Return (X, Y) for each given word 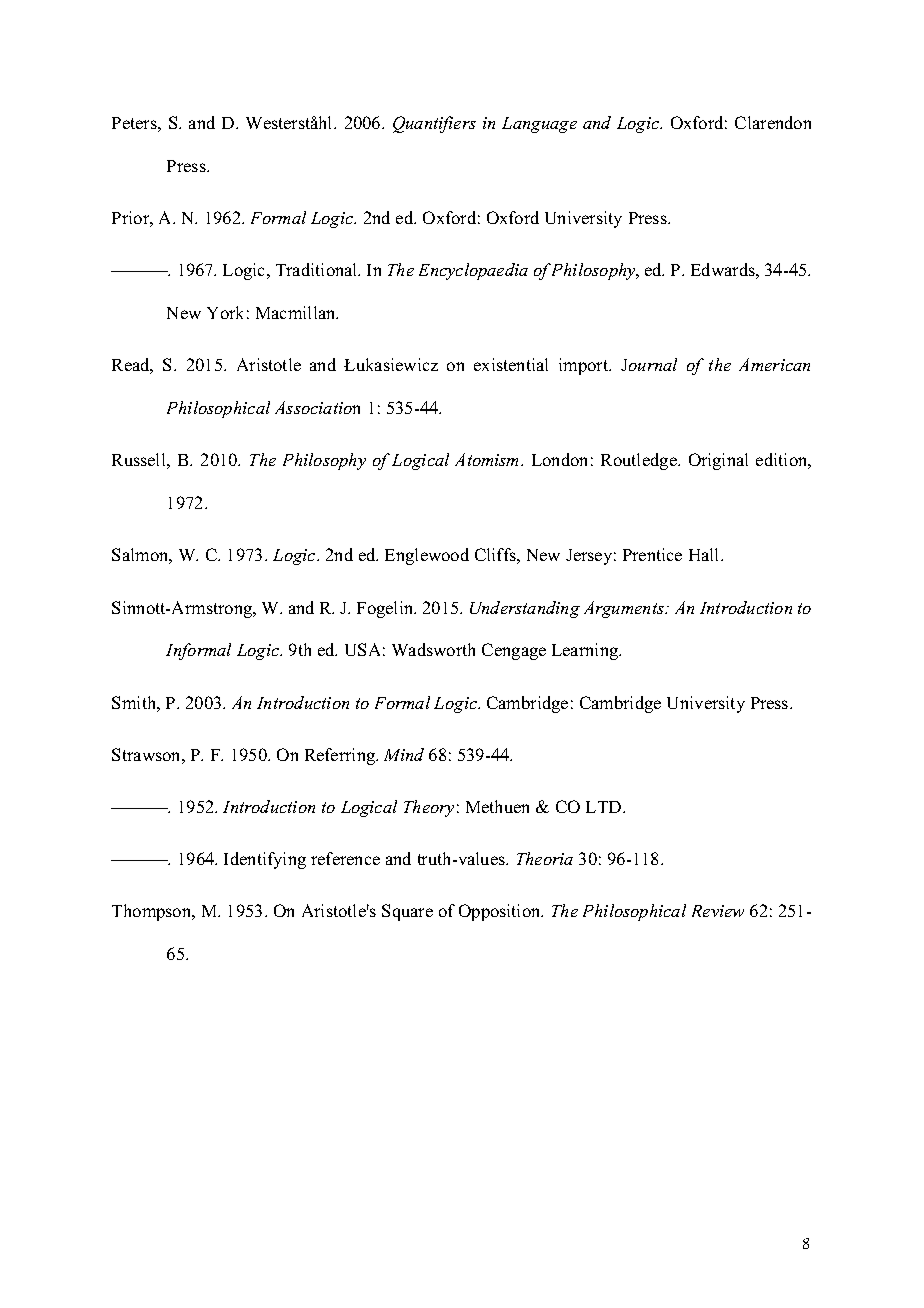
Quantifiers (434, 124)
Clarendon (773, 122)
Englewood (427, 556)
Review (718, 911)
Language (539, 125)
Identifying (265, 860)
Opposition (501, 912)
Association (317, 407)
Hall (705, 554)
